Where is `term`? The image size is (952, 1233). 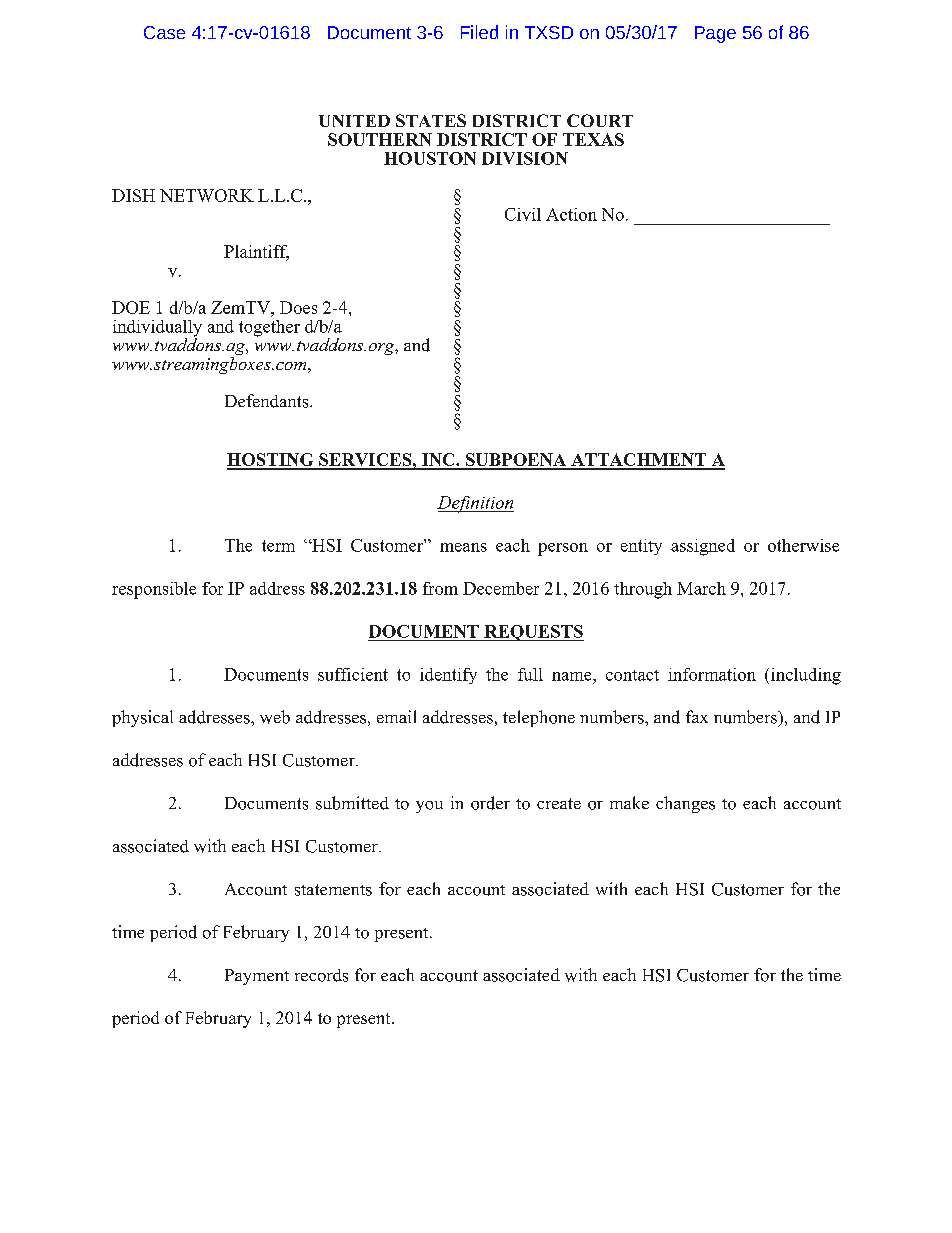
term is located at coordinates (278, 546).
